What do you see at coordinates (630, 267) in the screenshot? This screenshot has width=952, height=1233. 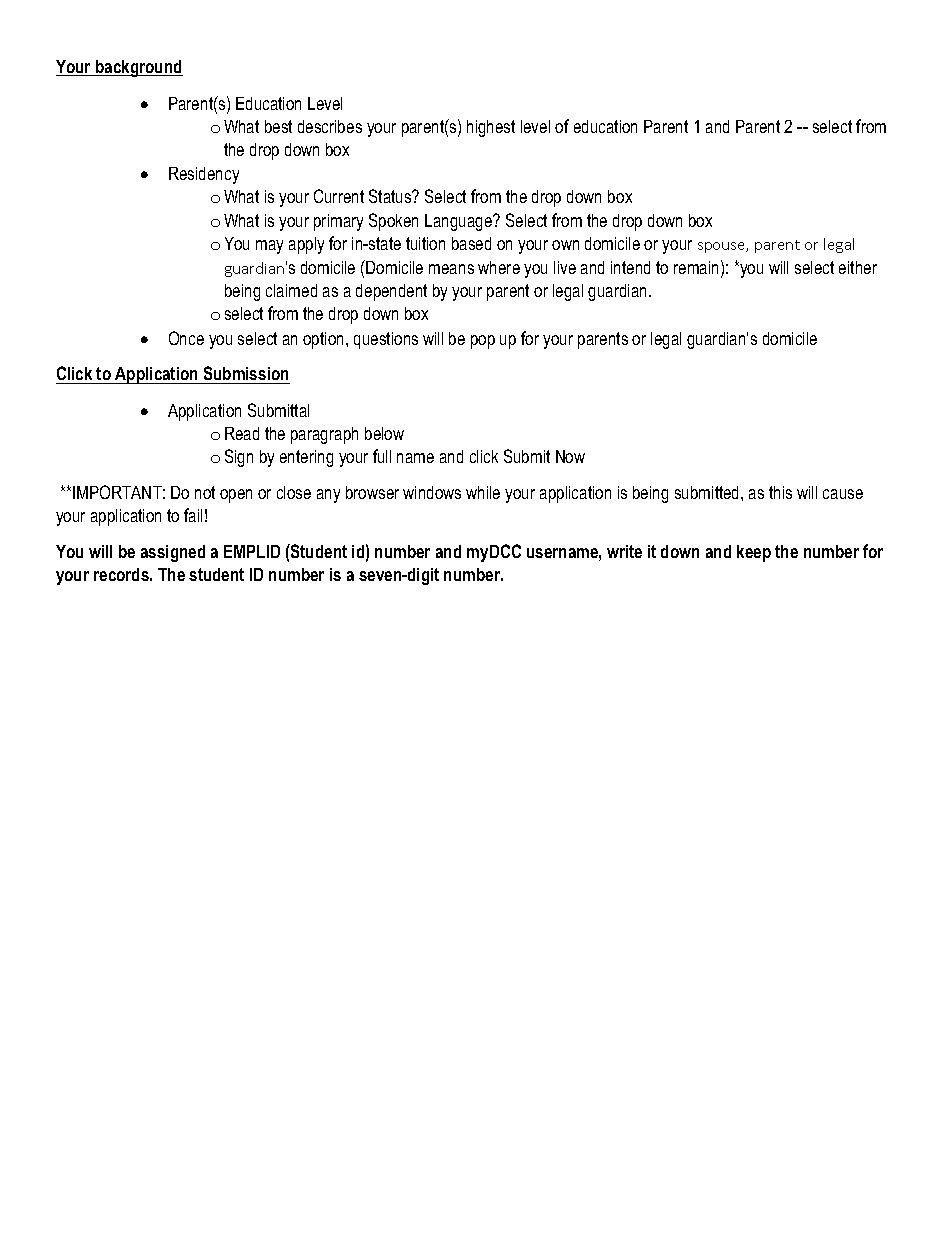 I see `intend` at bounding box center [630, 267].
